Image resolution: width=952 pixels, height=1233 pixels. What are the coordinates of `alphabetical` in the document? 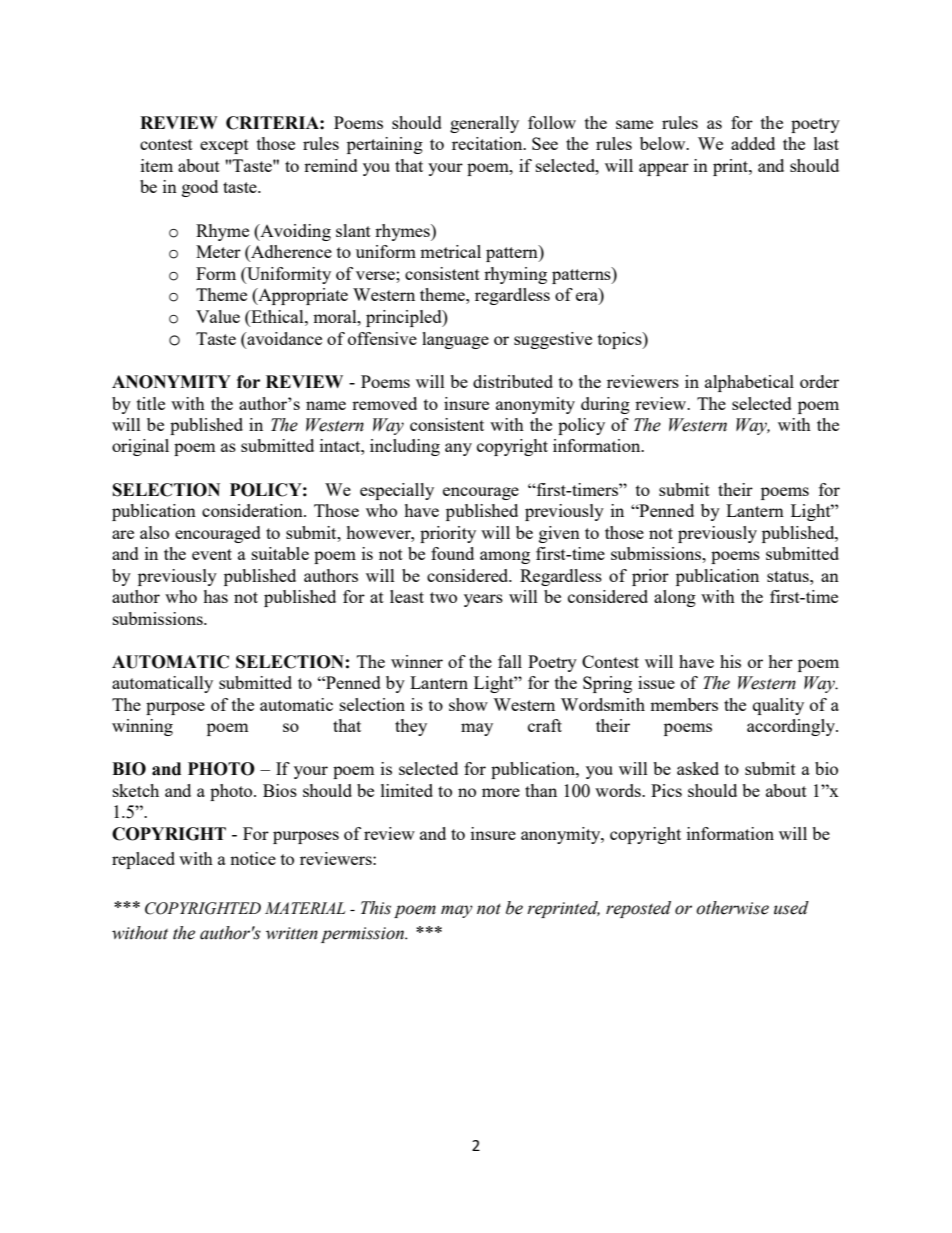 It's located at (749, 383).
